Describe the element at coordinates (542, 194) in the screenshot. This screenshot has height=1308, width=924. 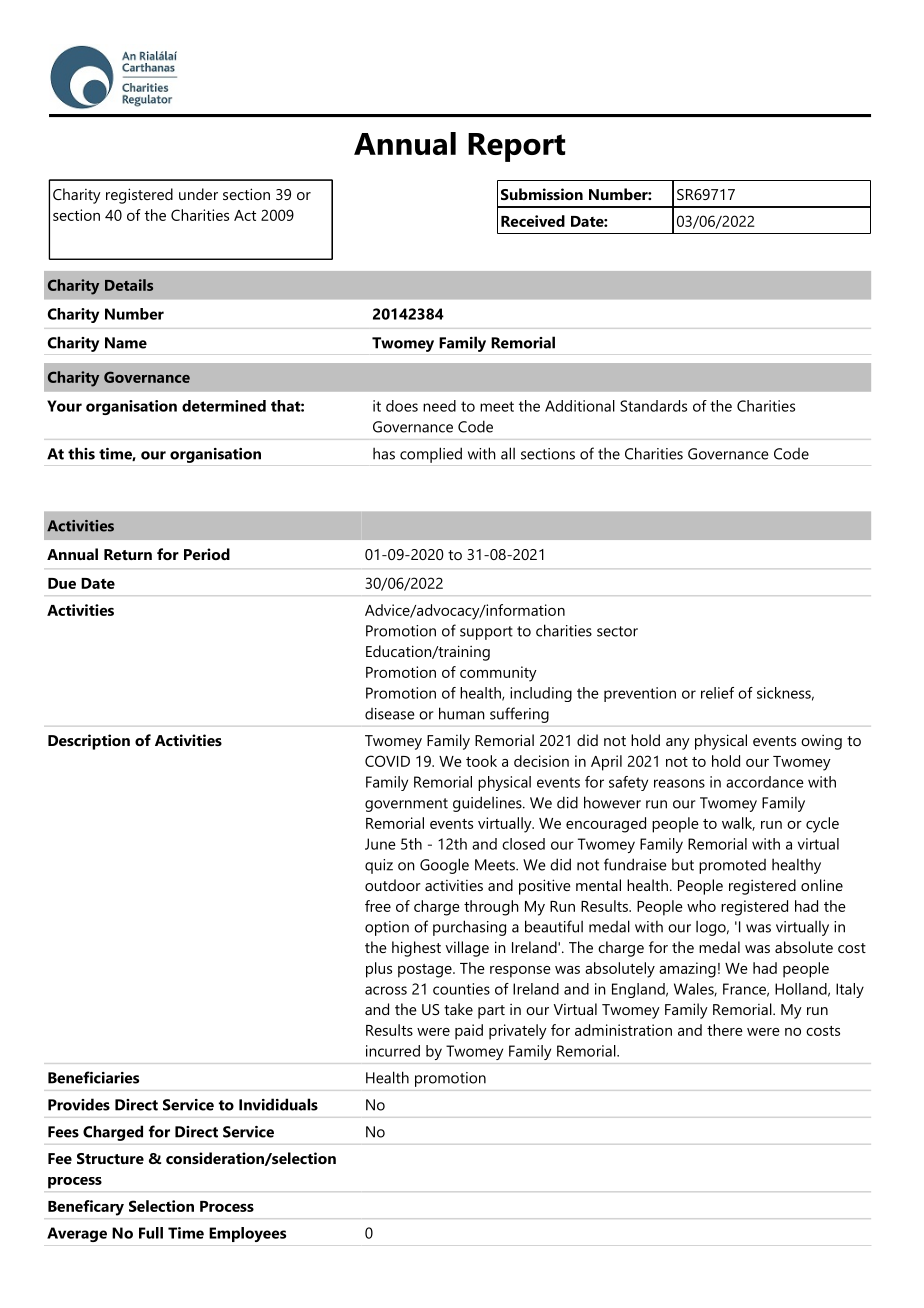
I see `Submission` at that location.
